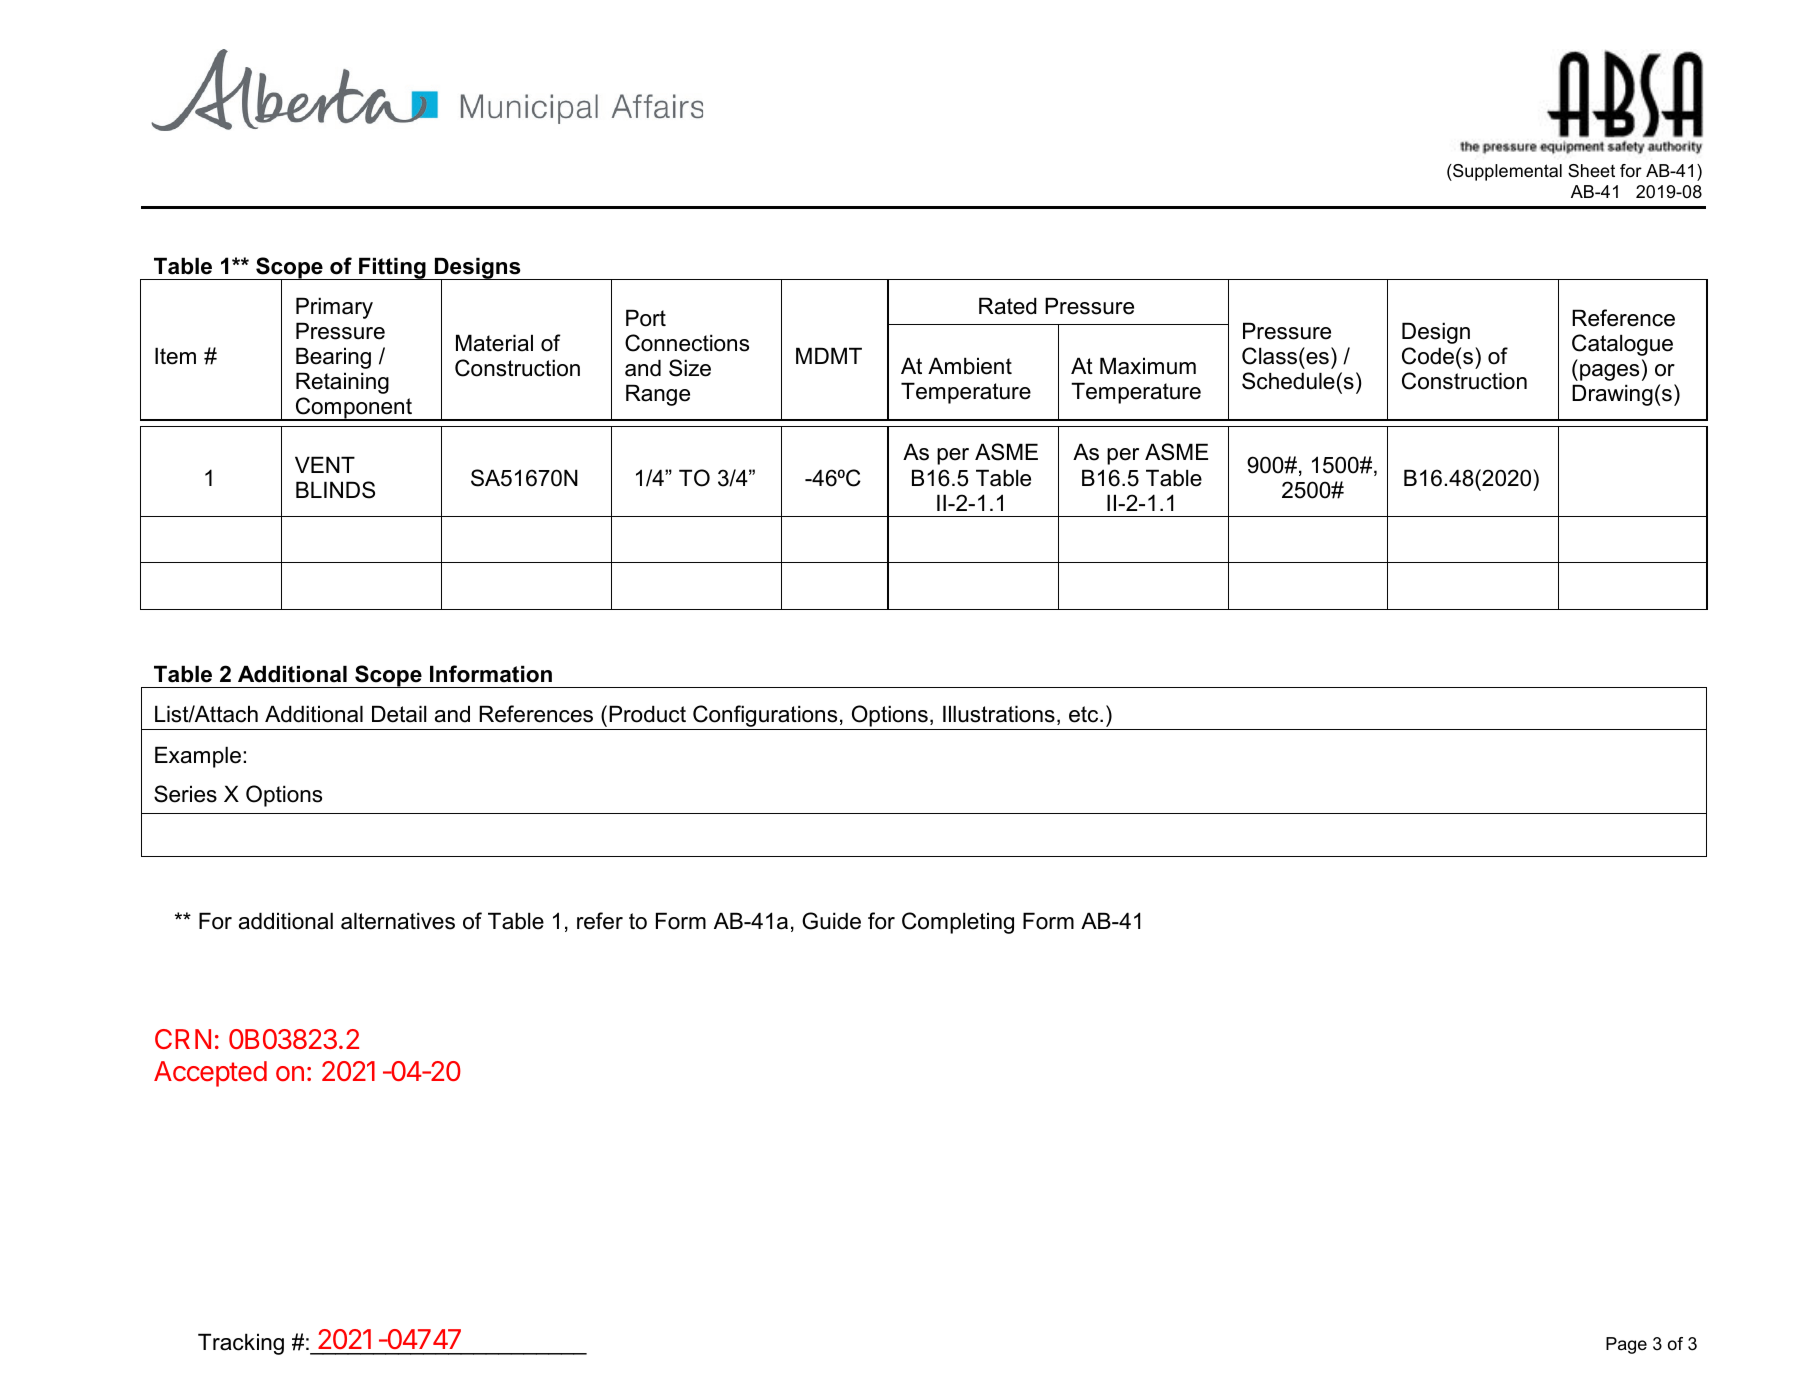 The width and height of the screenshot is (1800, 1391). Describe the element at coordinates (392, 268) in the screenshot. I see `Fitting` at that location.
